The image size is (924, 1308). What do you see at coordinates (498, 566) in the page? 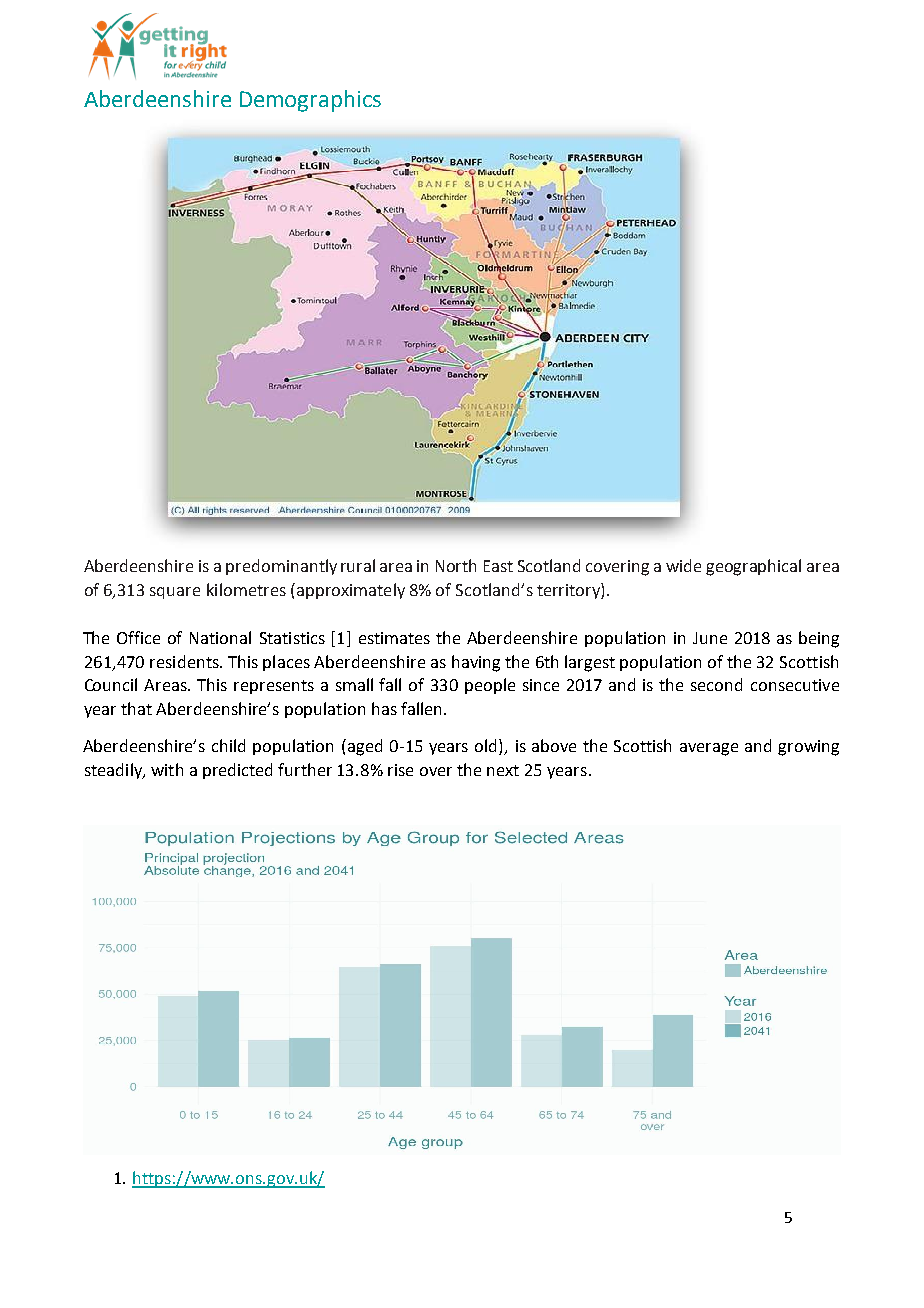
I see `East` at bounding box center [498, 566].
